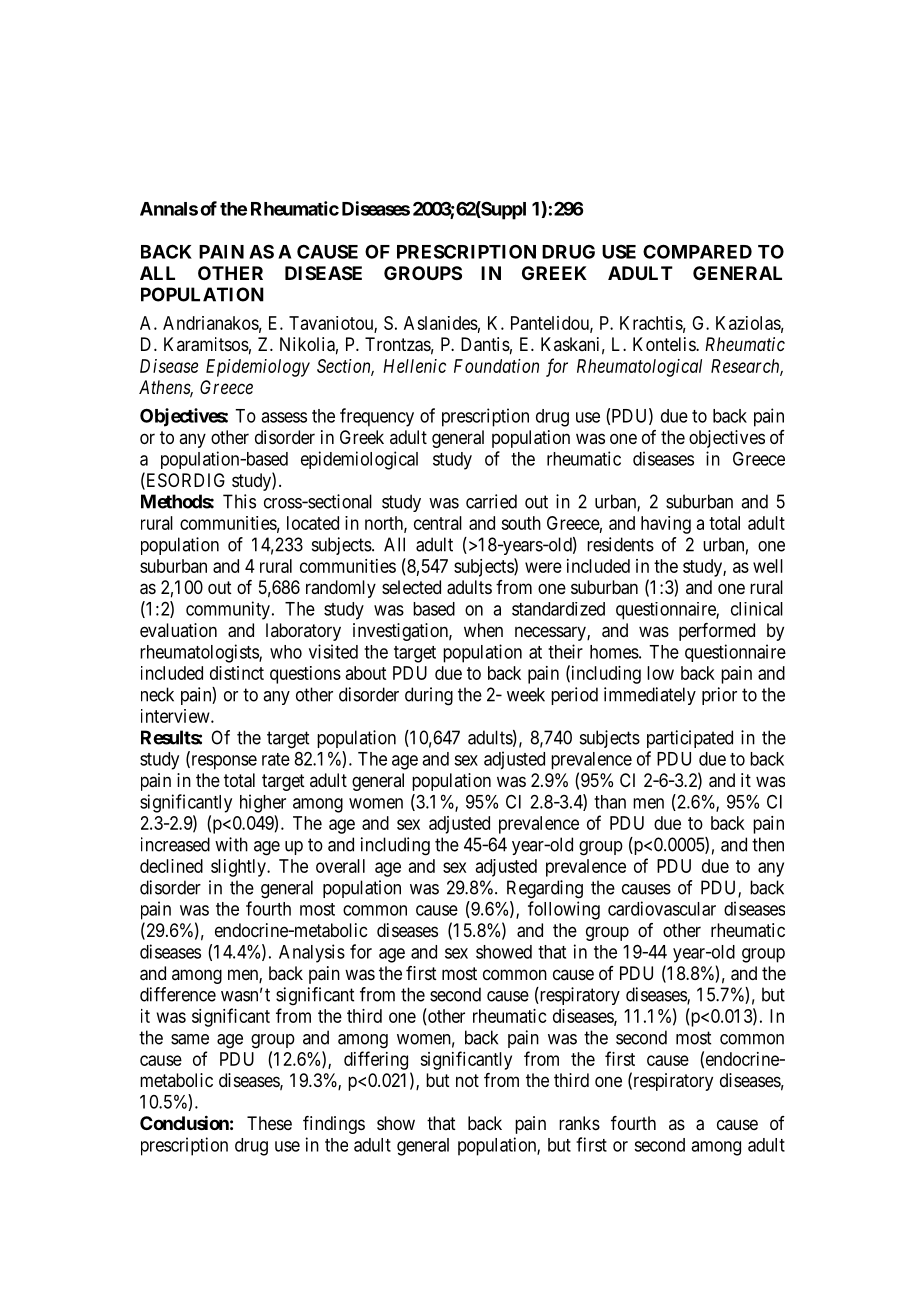  What do you see at coordinates (231, 844) in the page?
I see `with` at bounding box center [231, 844].
